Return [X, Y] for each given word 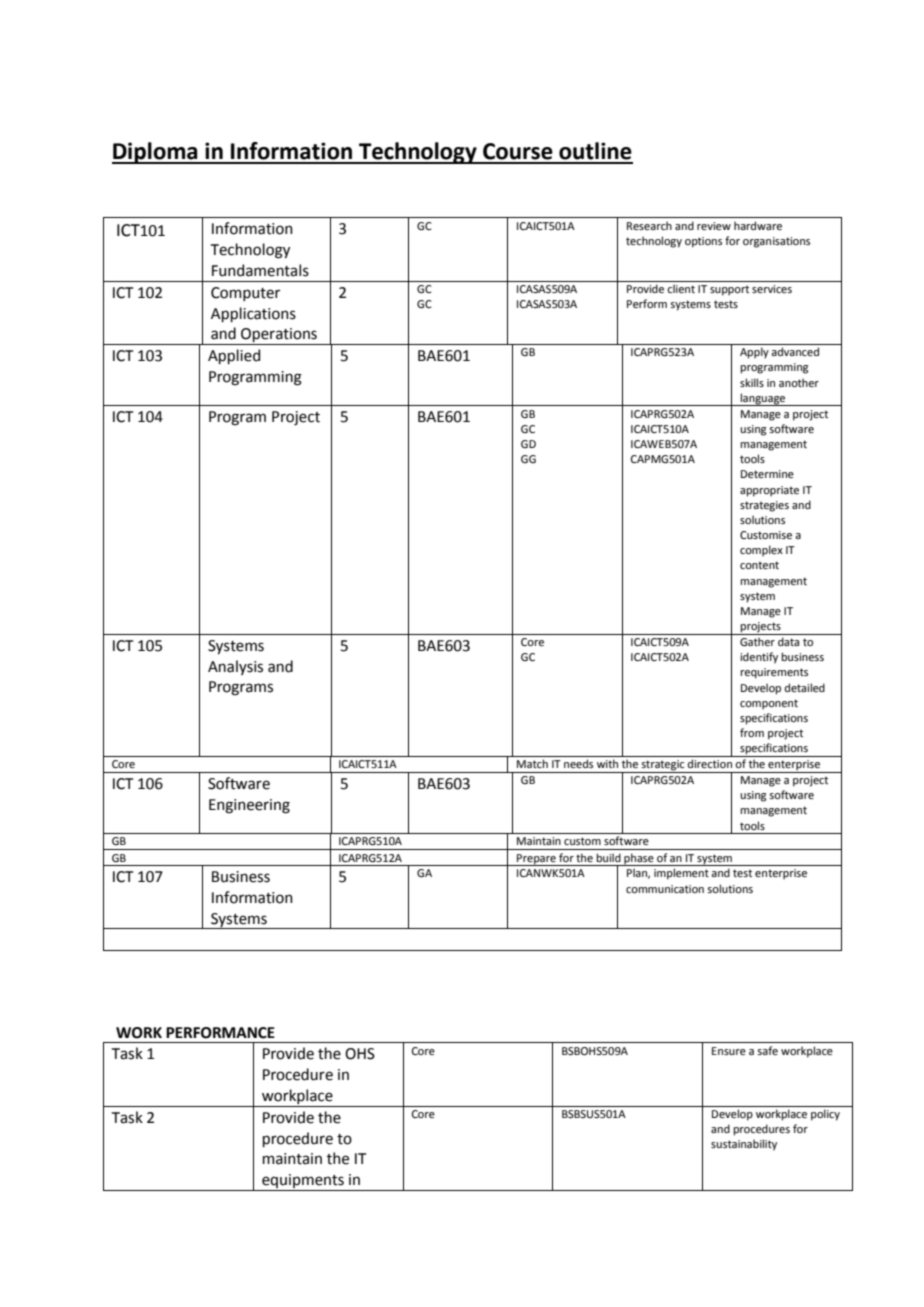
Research [649, 225]
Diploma [156, 153]
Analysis [235, 667]
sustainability [744, 1145]
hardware [758, 225]
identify [759, 658]
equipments [303, 1182]
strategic [663, 766]
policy [825, 1115]
